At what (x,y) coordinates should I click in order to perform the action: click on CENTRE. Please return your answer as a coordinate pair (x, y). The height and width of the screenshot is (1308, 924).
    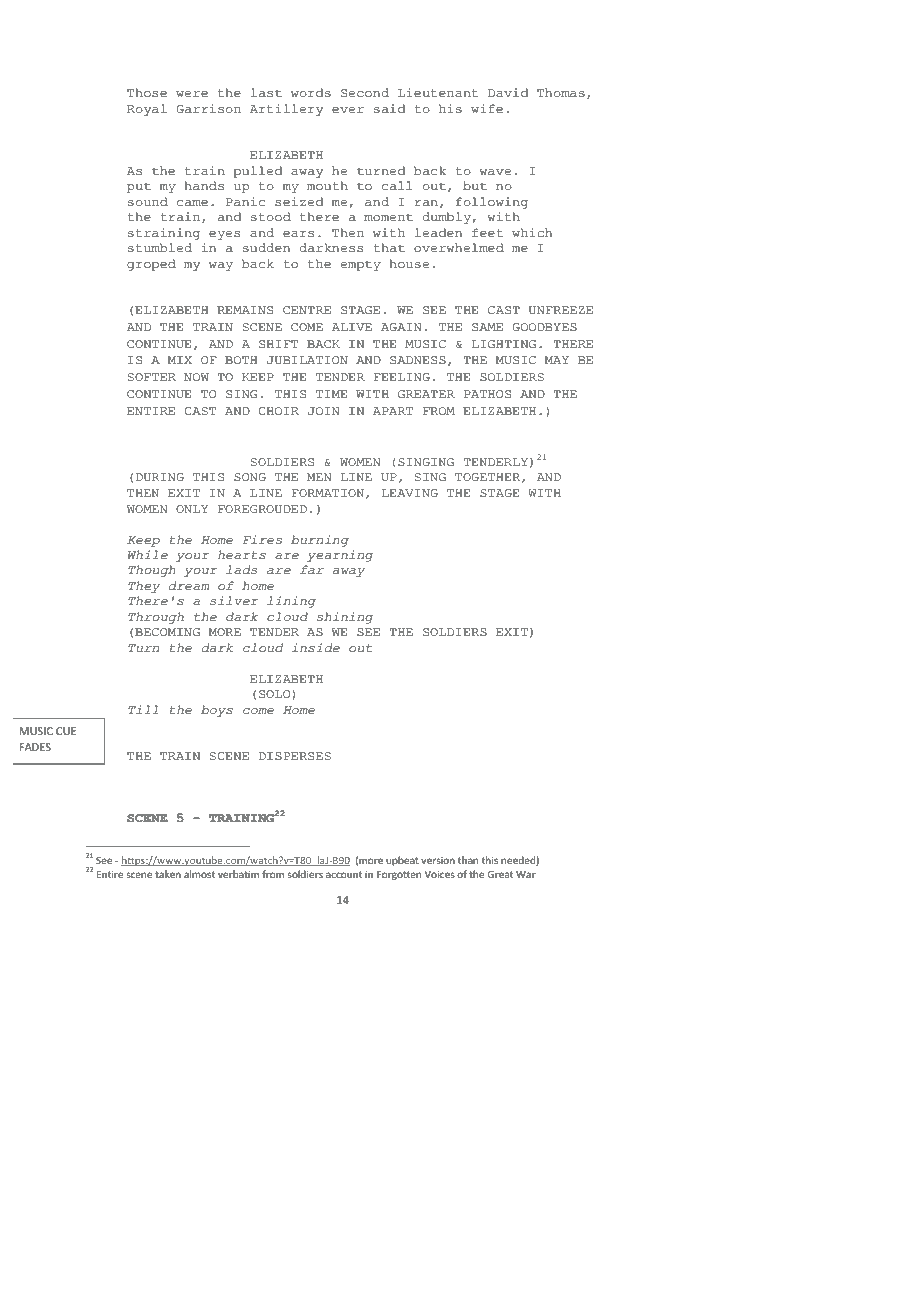
    Looking at the image, I should click on (307, 310).
